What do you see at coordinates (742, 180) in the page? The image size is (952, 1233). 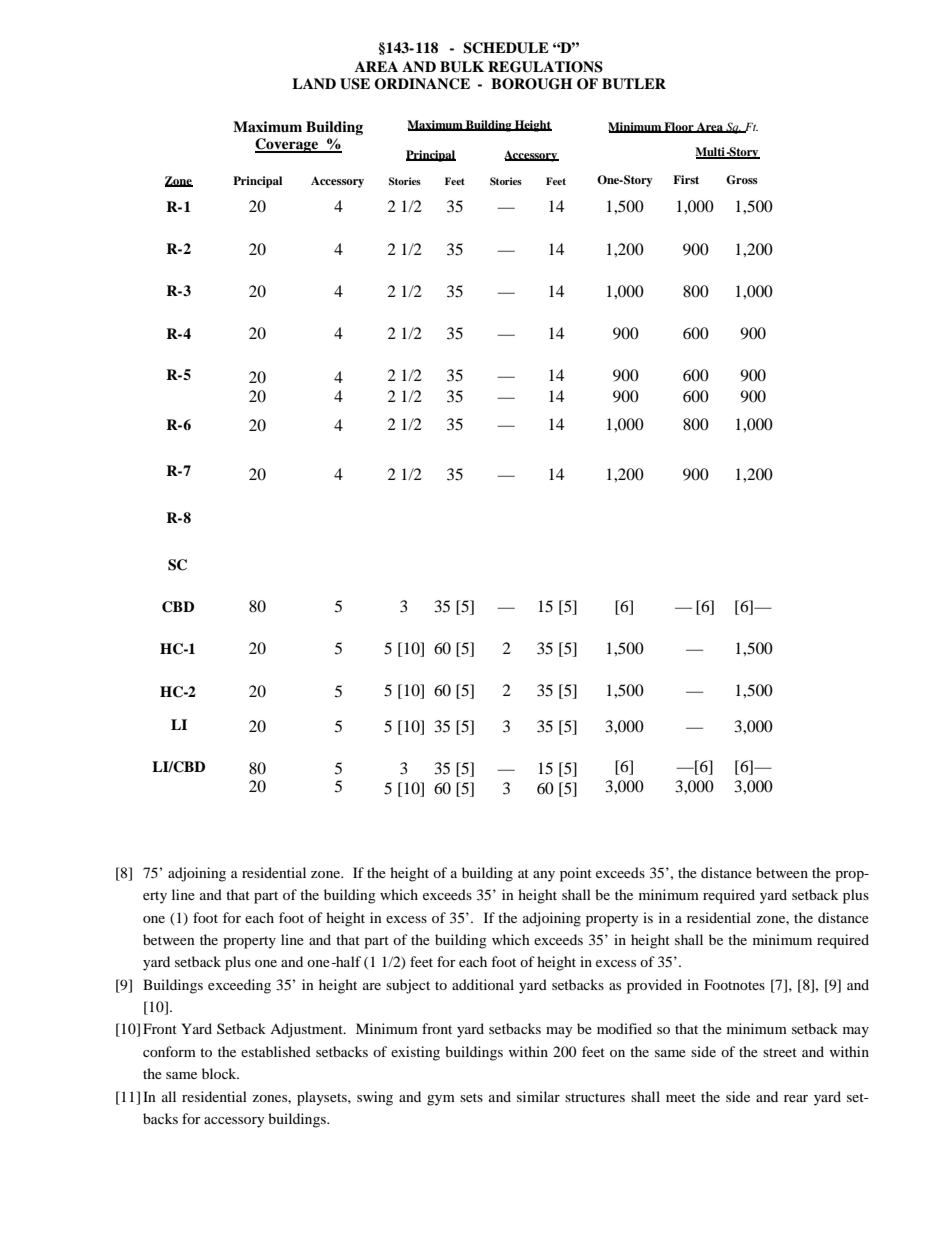 I see `Gross` at bounding box center [742, 180].
